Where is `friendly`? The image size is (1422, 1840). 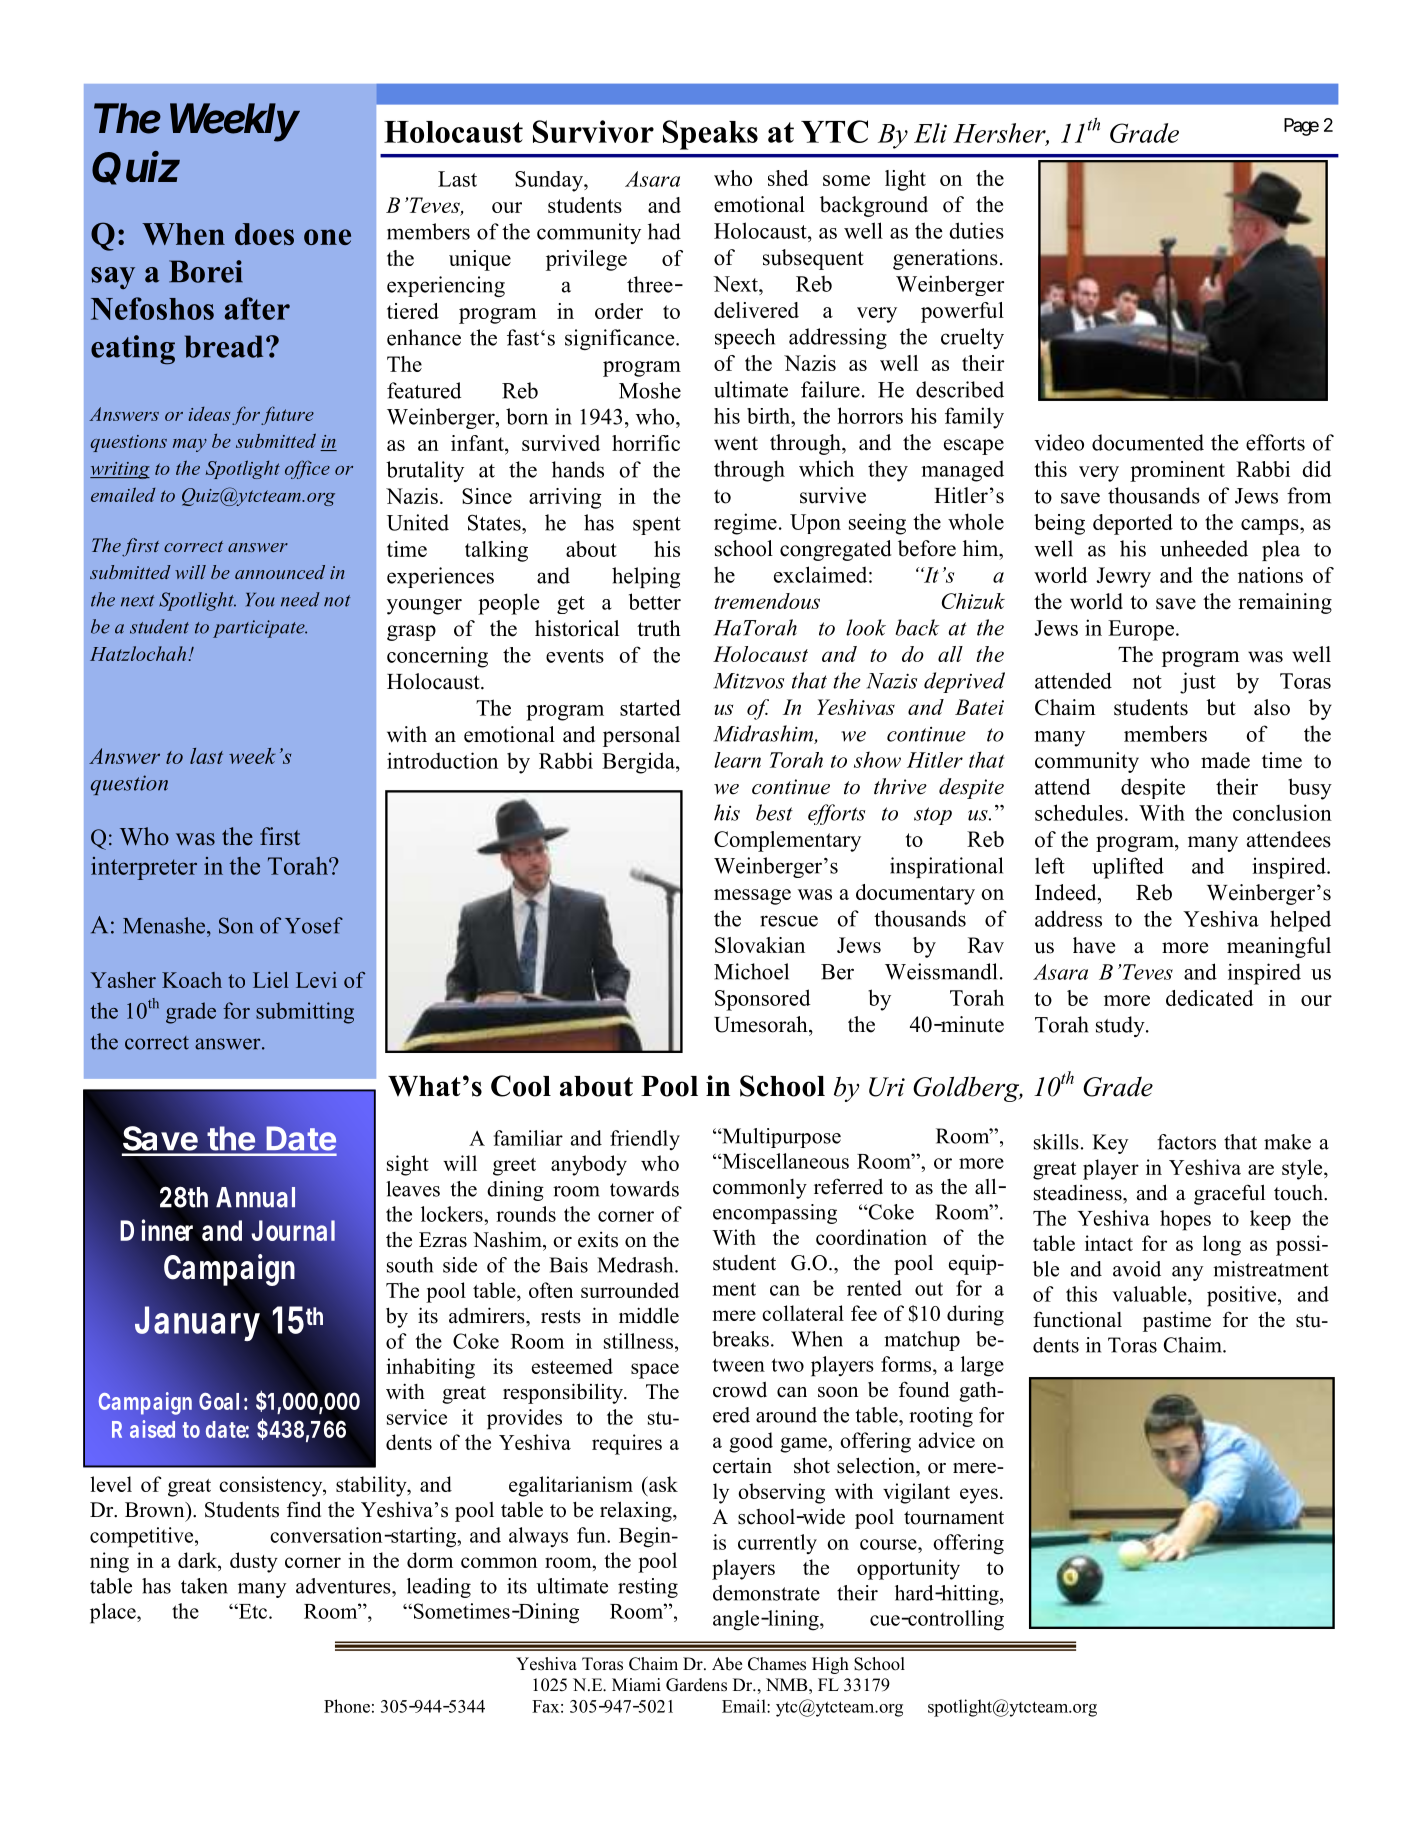
friendly is located at coordinates (645, 1140).
